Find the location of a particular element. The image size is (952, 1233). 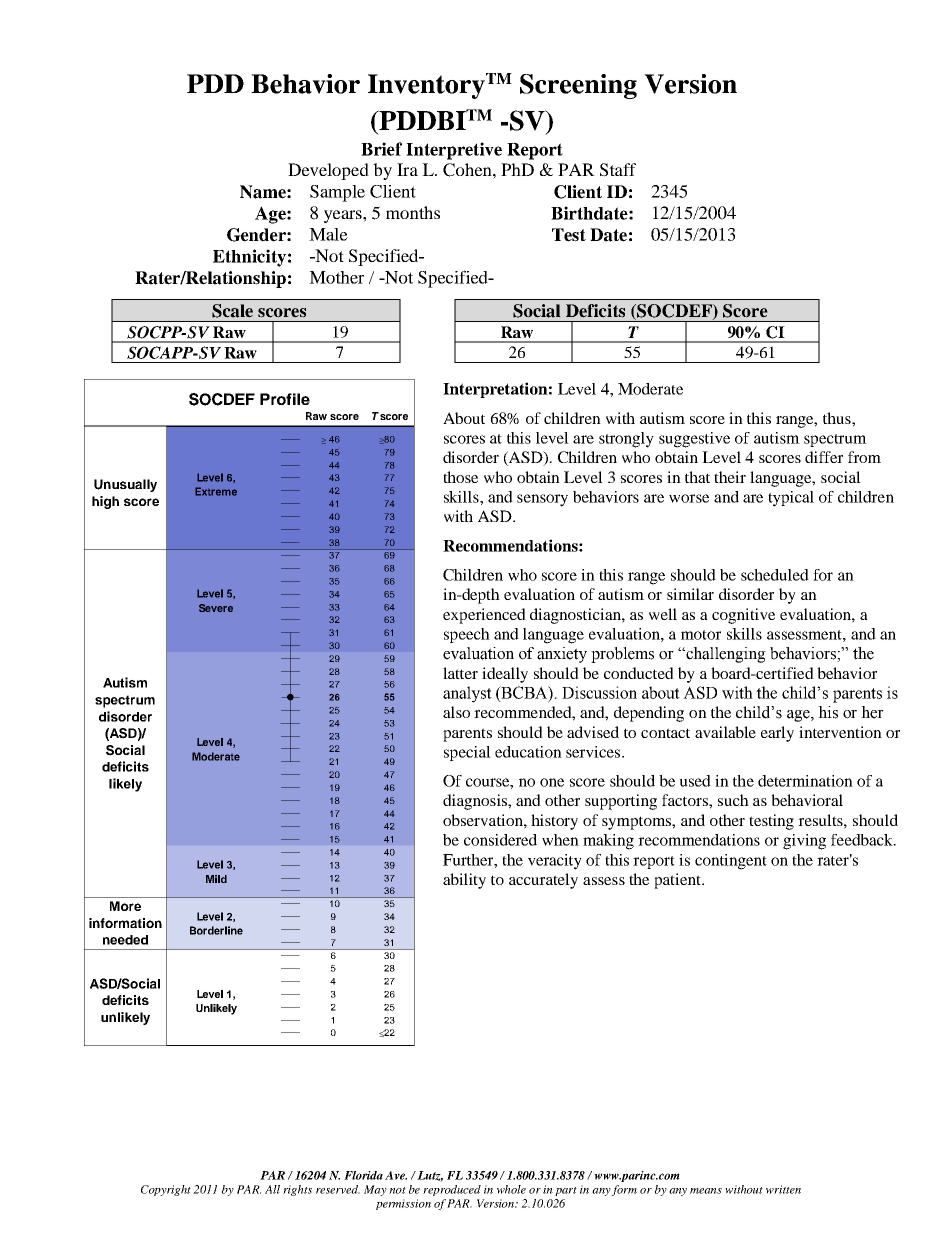

Copyright is located at coordinates (166, 1190).
